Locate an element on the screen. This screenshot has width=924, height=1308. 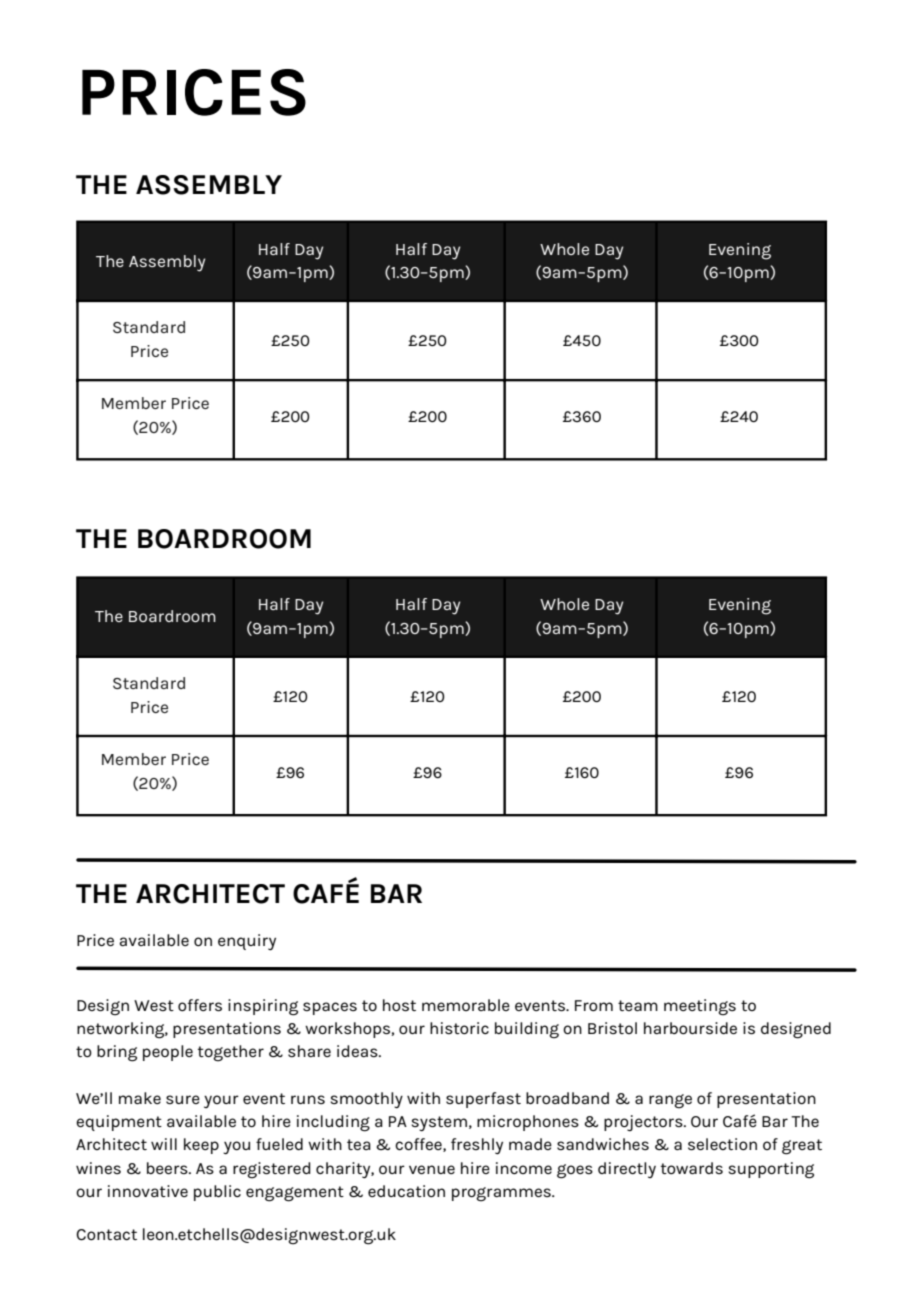
selection is located at coordinates (722, 1144).
